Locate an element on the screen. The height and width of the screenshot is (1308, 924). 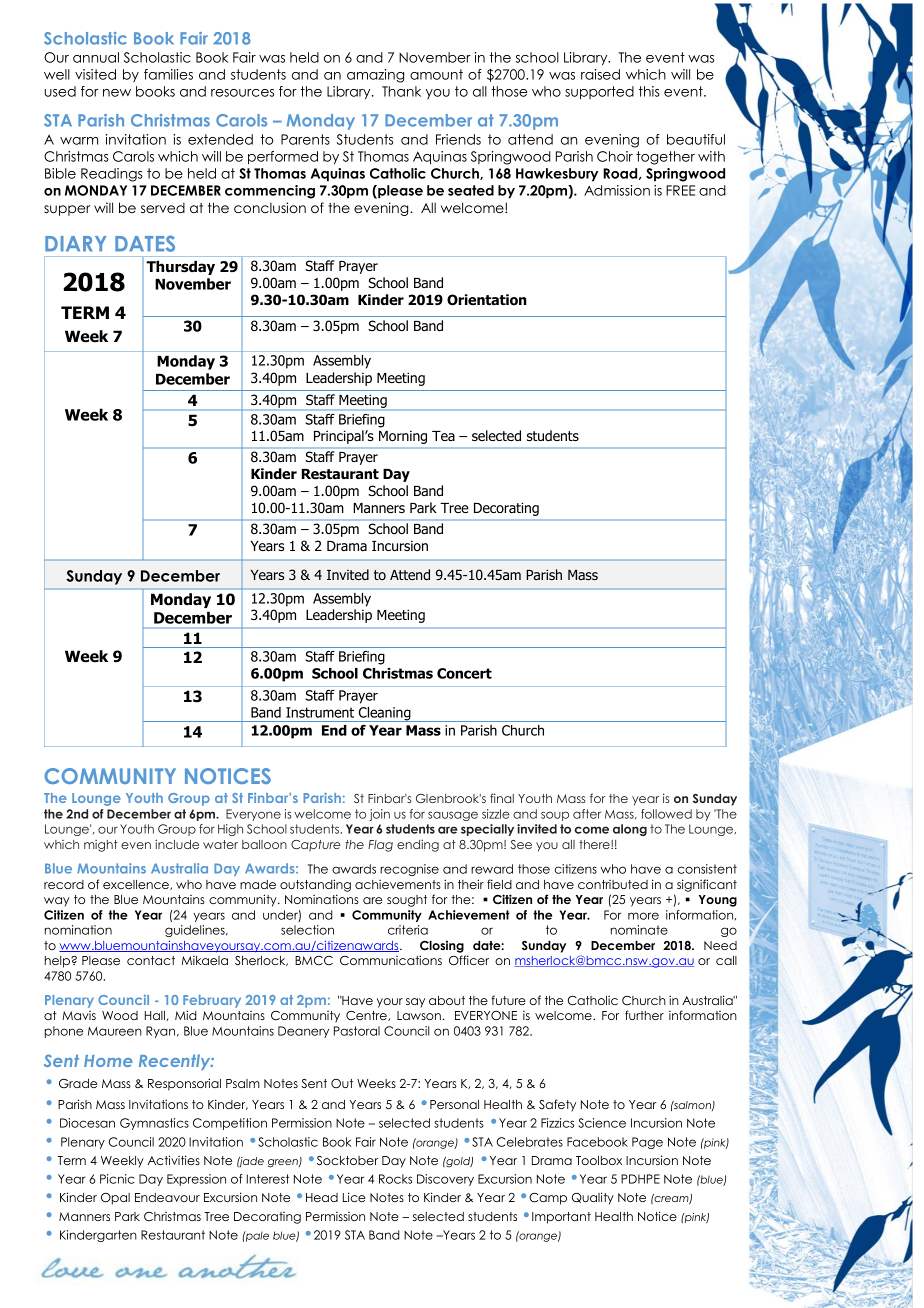
DIARY is located at coordinates (76, 244).
